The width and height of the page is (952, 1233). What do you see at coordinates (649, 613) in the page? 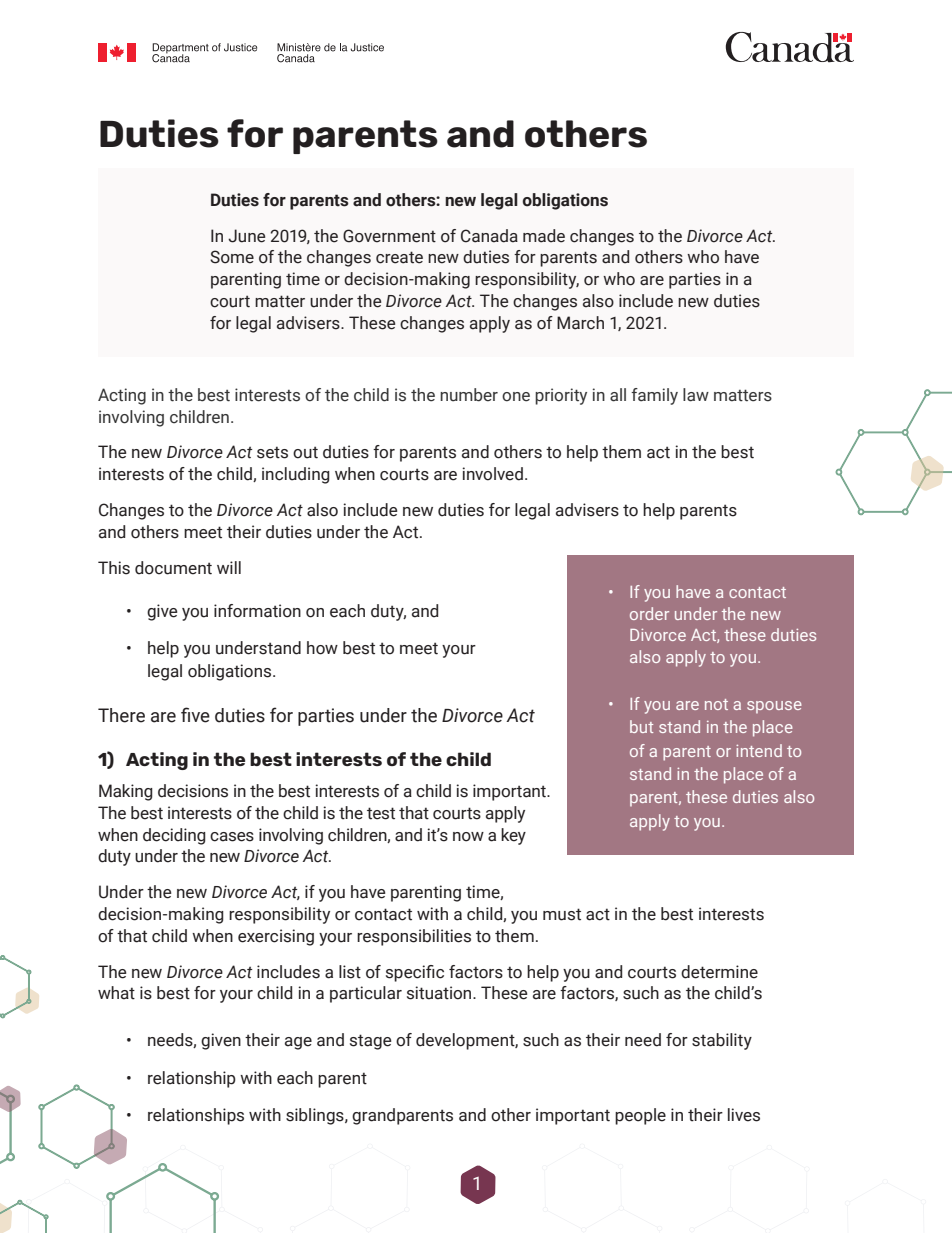
I see `order` at bounding box center [649, 613].
